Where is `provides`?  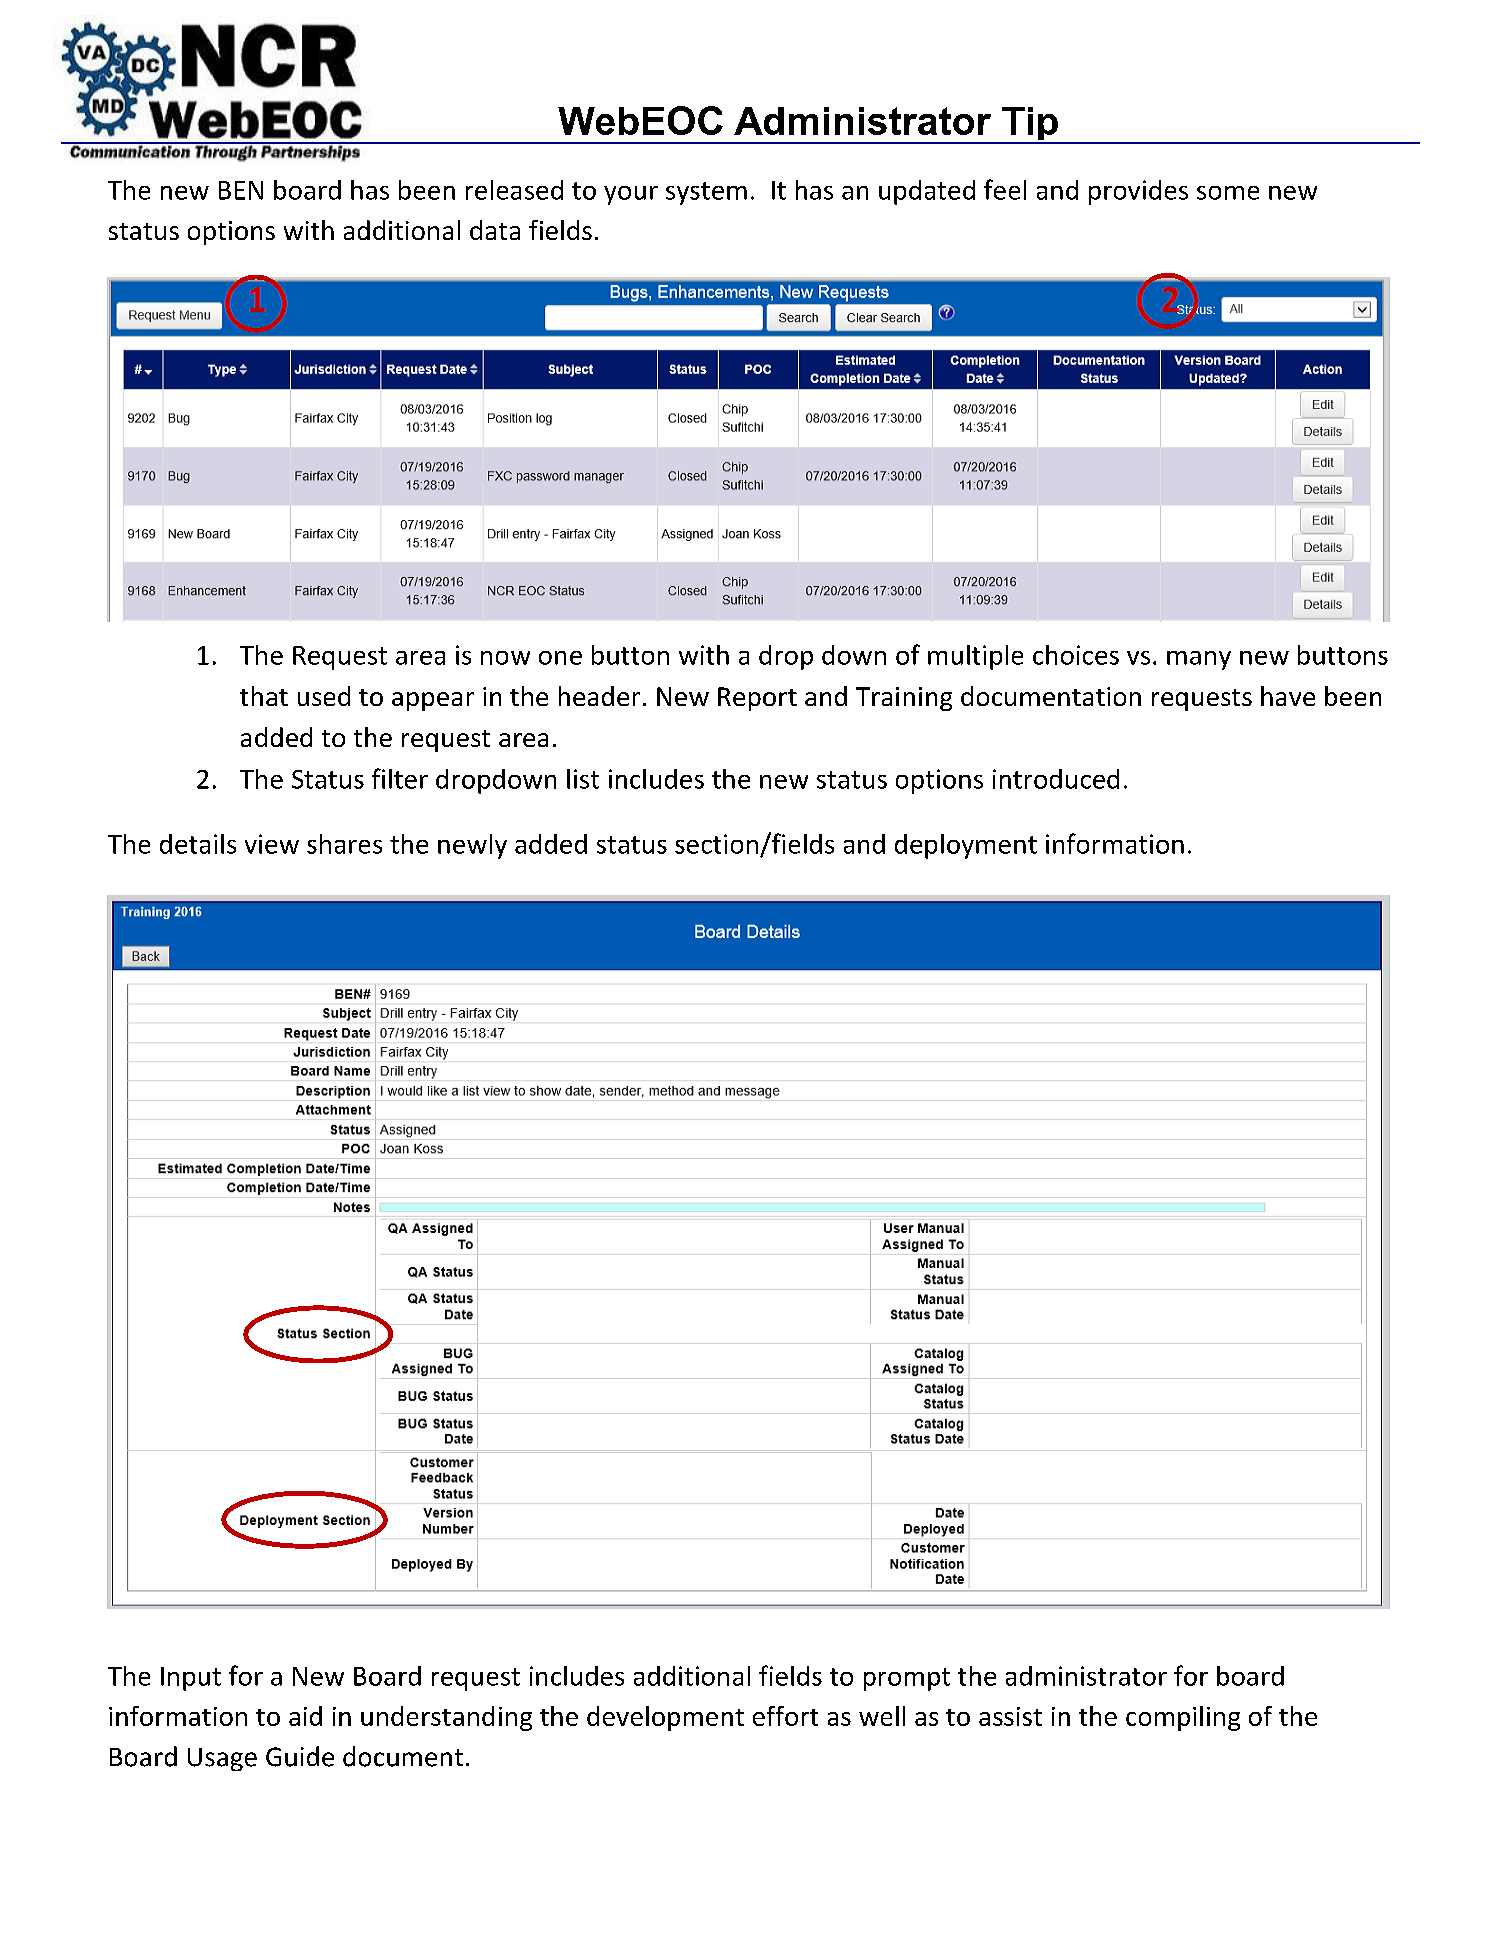
provides is located at coordinates (1138, 192).
